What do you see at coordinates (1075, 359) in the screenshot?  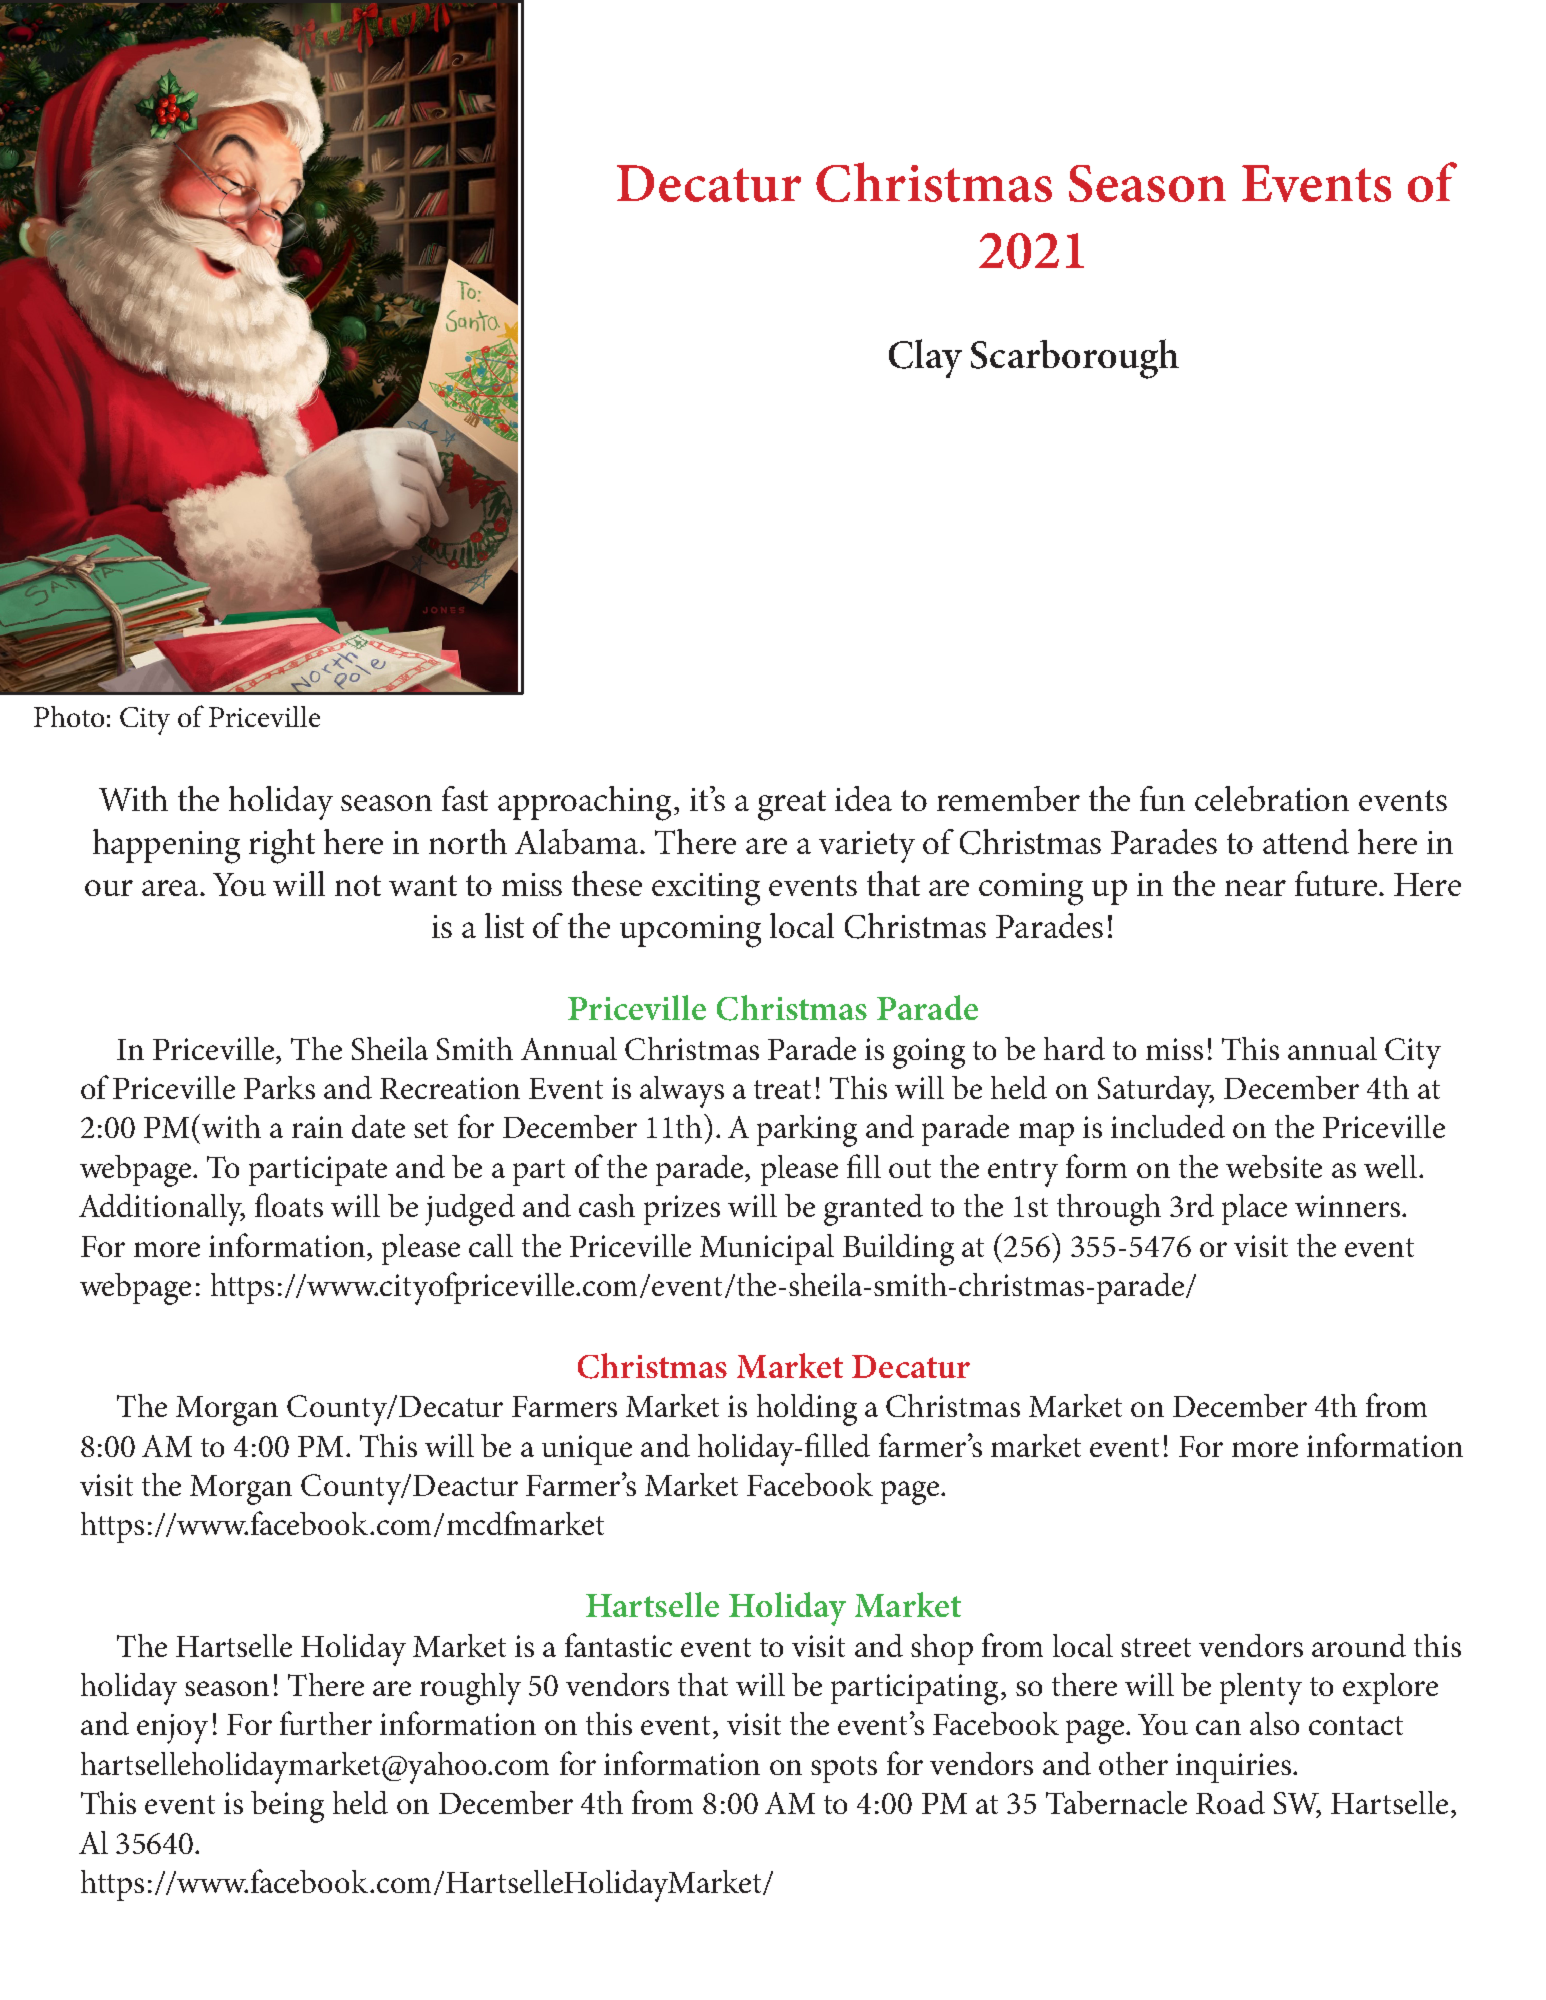 I see `Scarborough` at bounding box center [1075, 359].
